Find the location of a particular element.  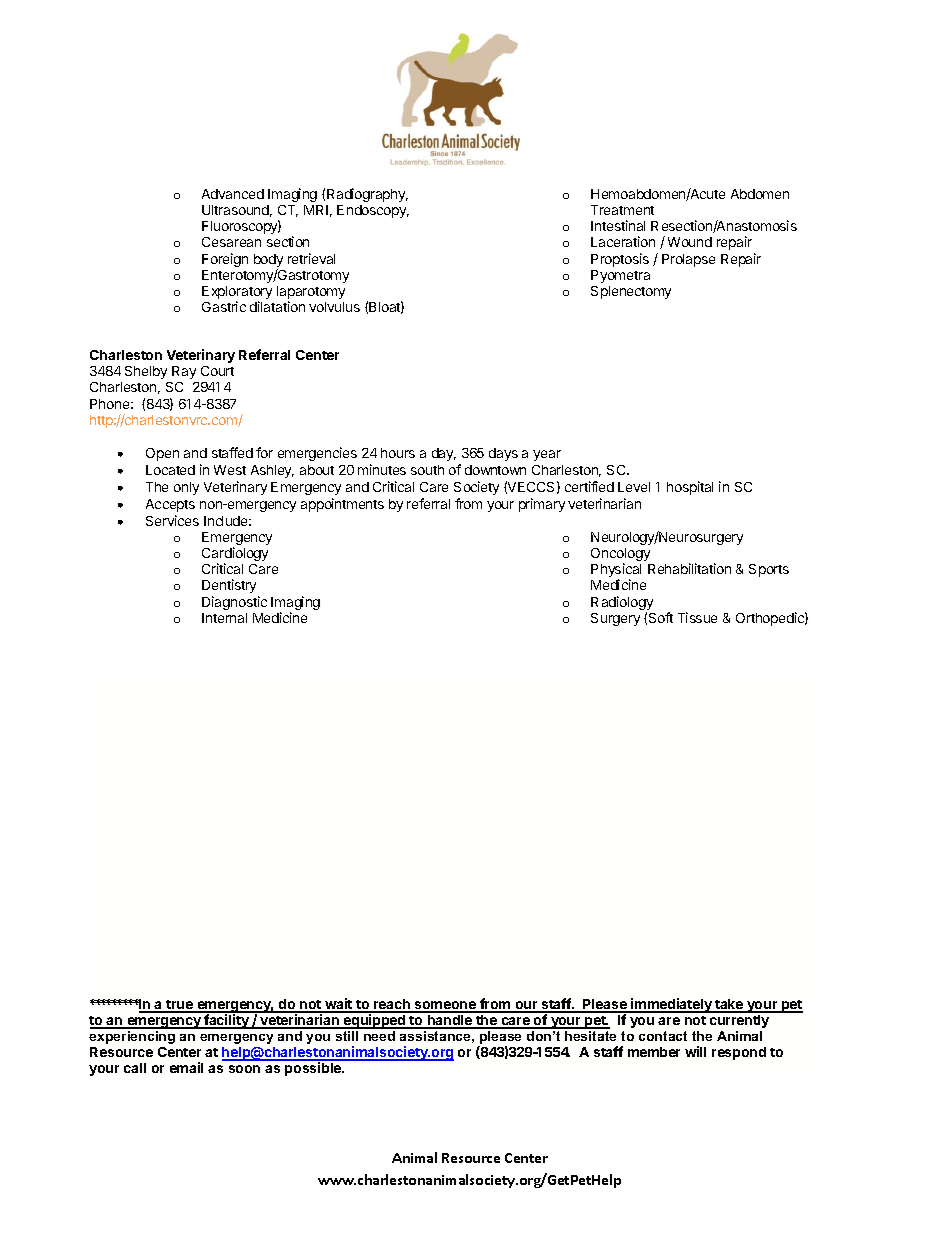

email is located at coordinates (186, 1067).
